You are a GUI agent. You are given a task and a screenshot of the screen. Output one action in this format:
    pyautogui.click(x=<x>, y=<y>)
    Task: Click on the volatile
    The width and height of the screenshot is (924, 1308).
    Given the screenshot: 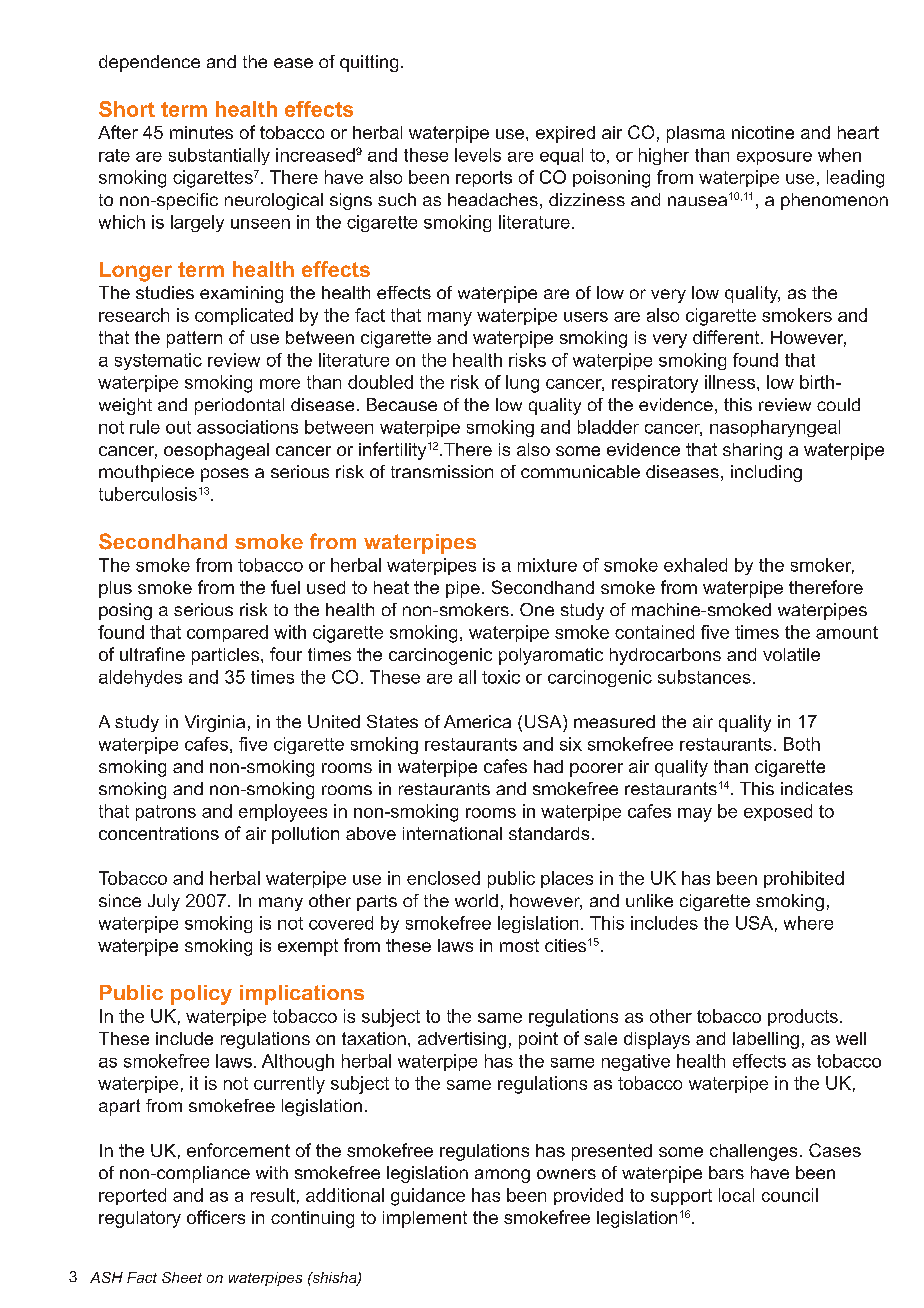 What is the action you would take?
    pyautogui.click(x=791, y=654)
